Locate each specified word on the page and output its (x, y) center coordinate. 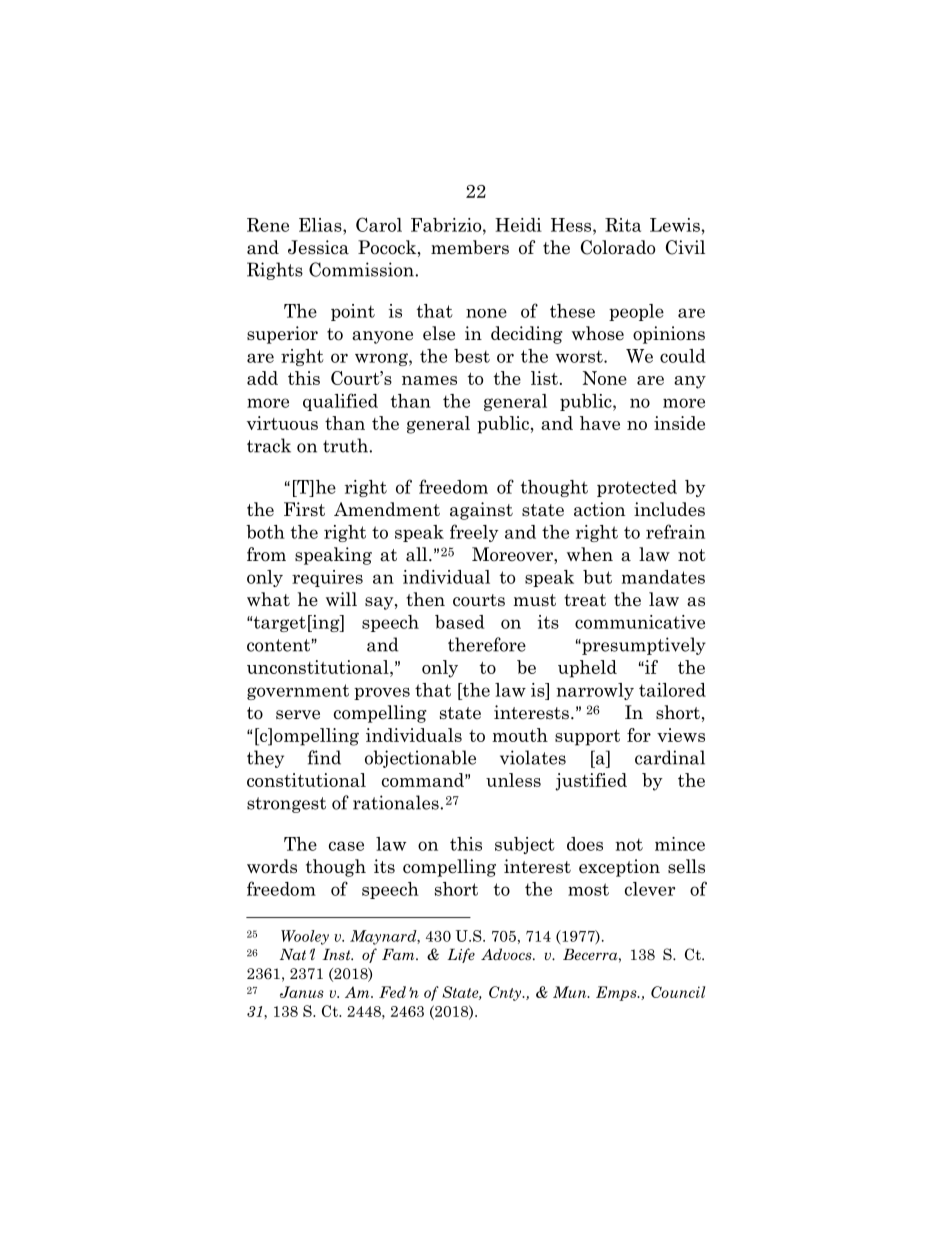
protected (637, 488)
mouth (520, 735)
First (304, 509)
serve (298, 715)
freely (474, 533)
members (470, 247)
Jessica (318, 247)
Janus (302, 992)
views (681, 735)
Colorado (618, 247)
